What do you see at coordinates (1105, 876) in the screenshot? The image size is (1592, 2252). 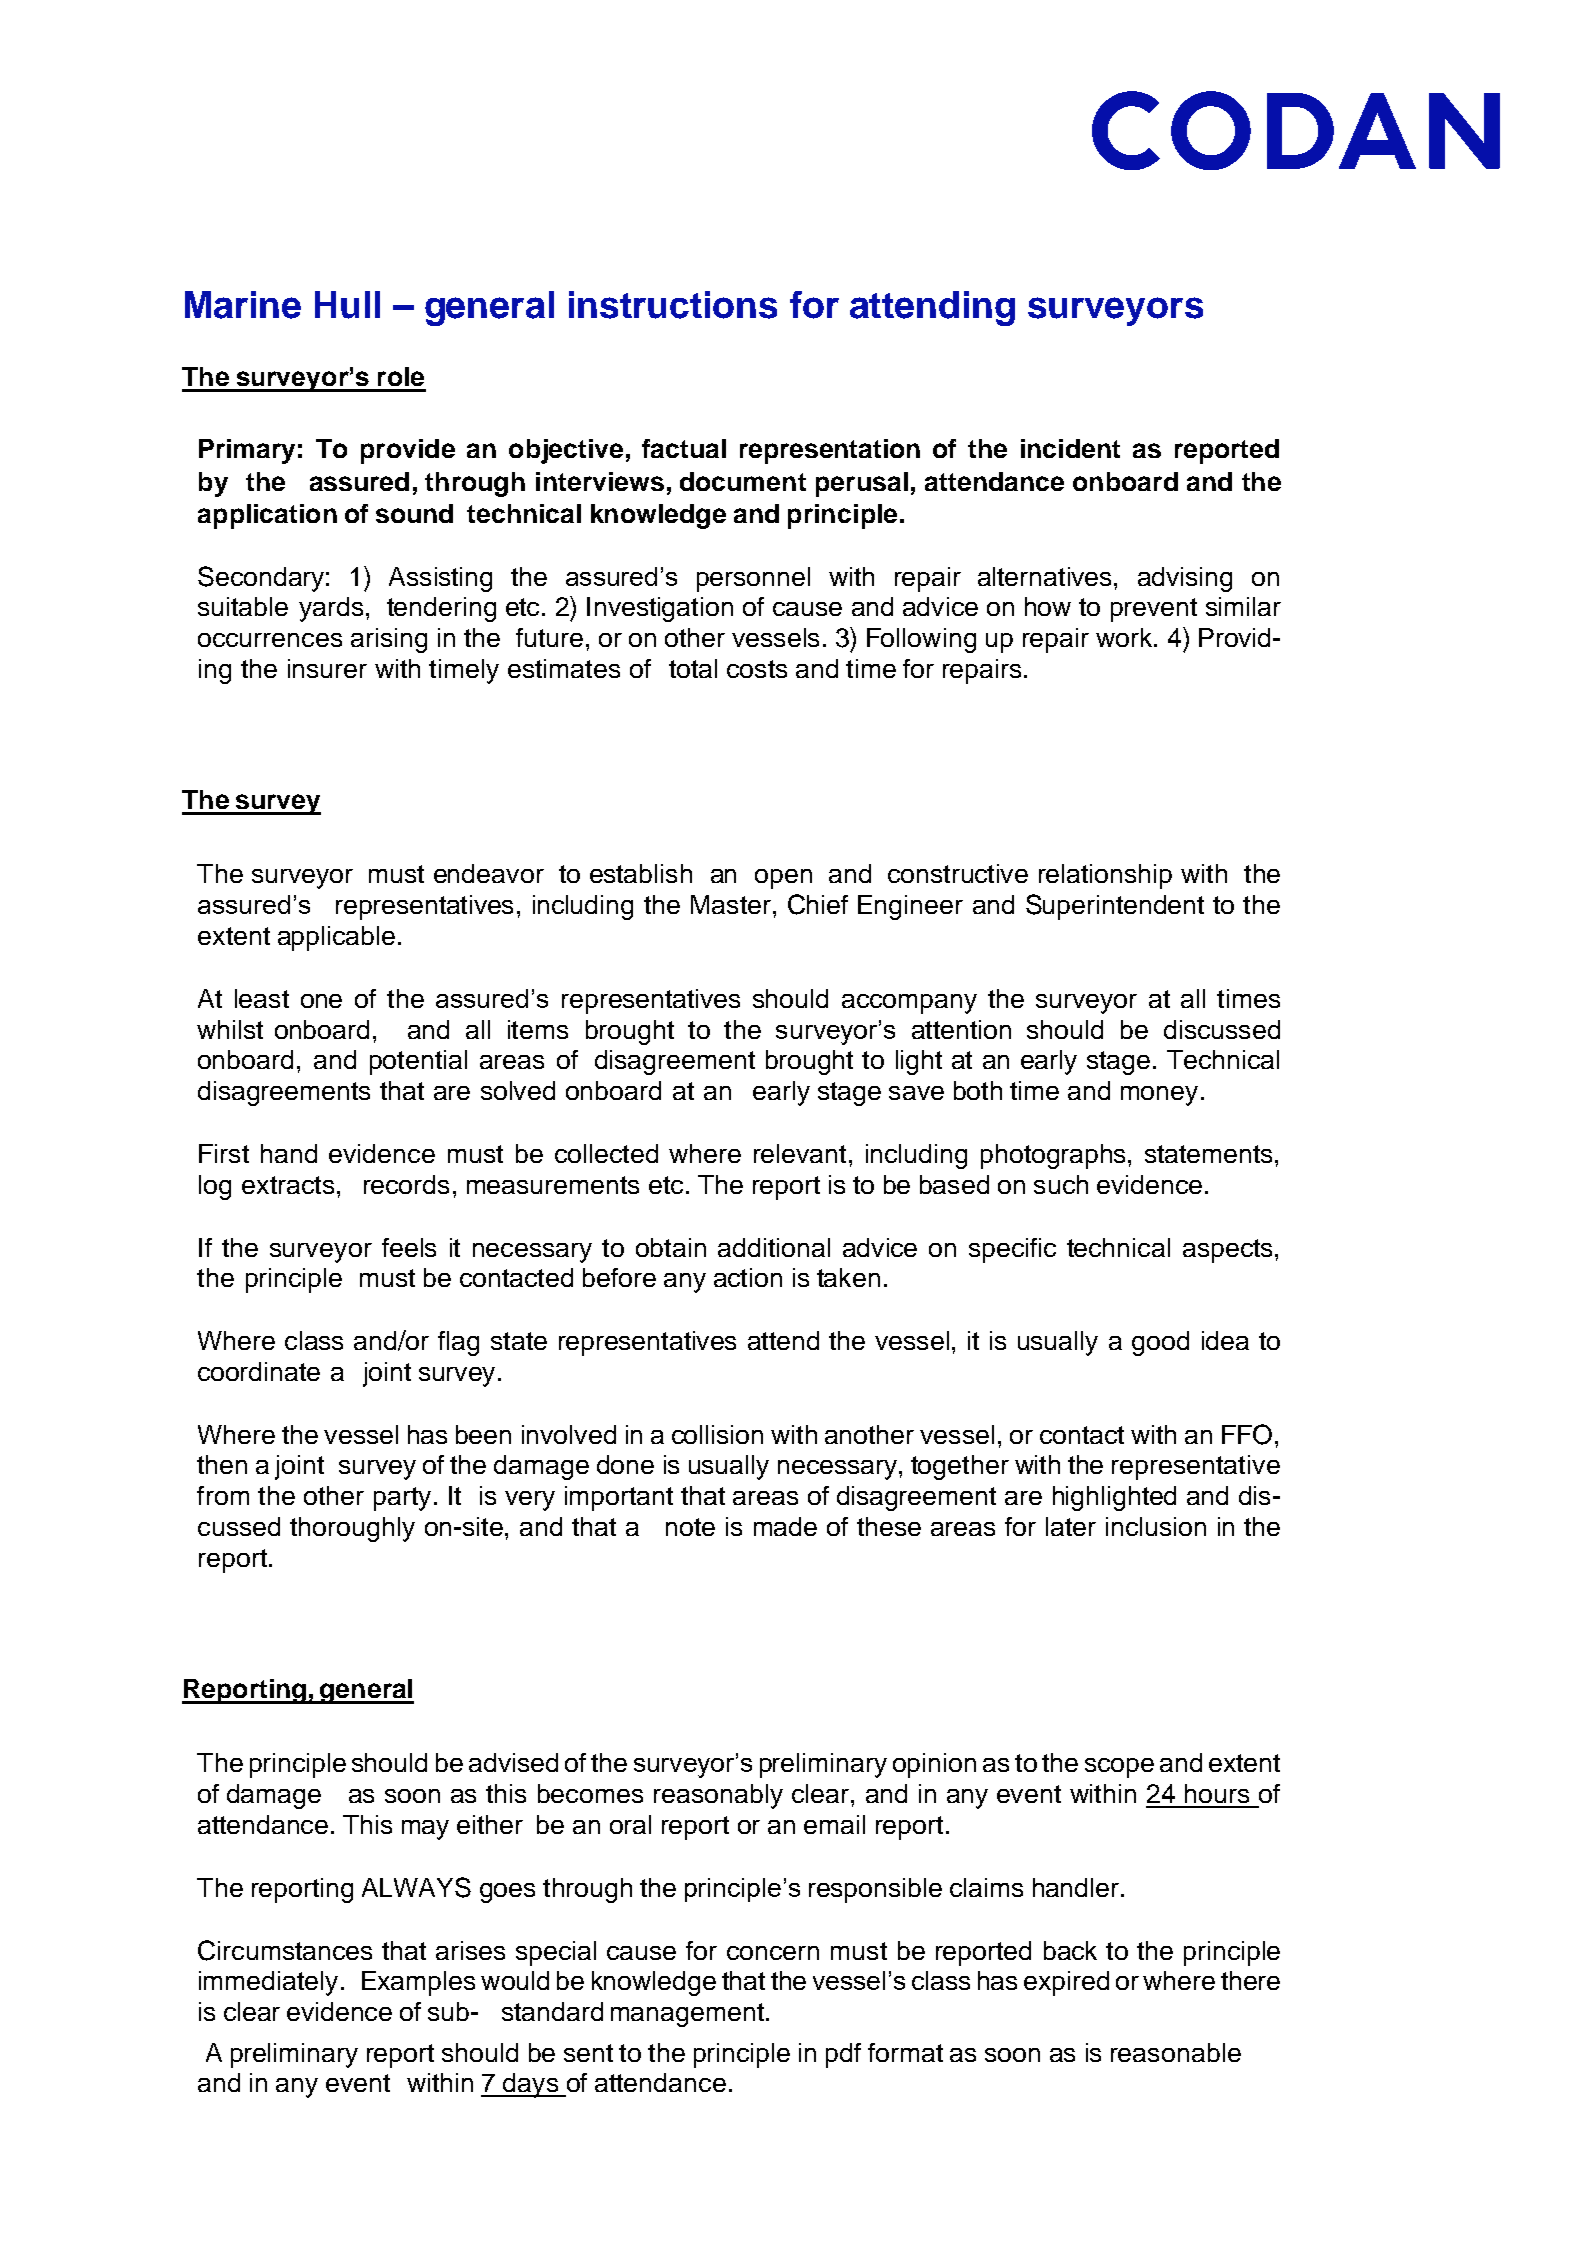 I see `relationship` at bounding box center [1105, 876].
